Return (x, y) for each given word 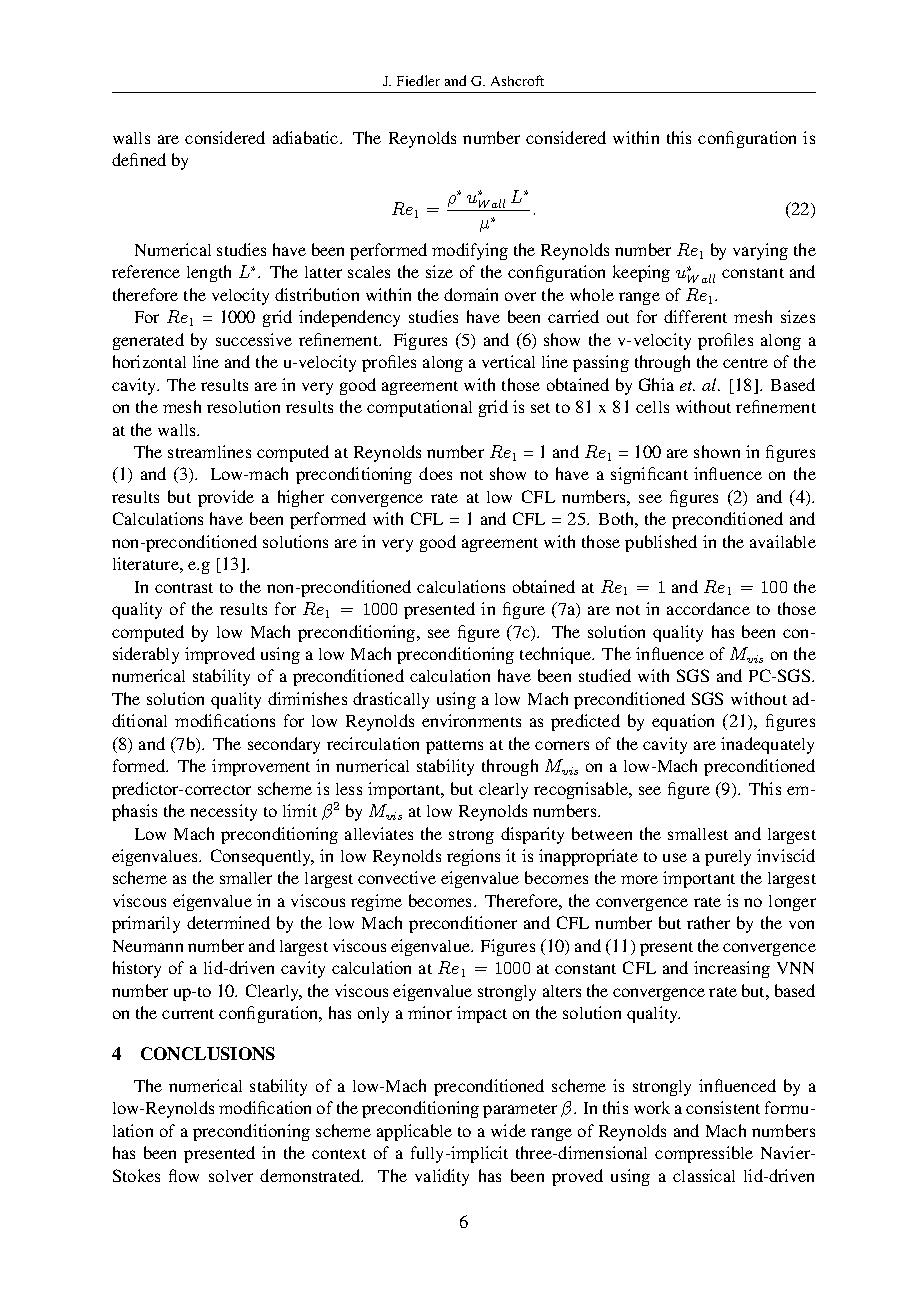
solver (231, 1176)
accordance (708, 608)
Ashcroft (517, 80)
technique (557, 655)
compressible (704, 1154)
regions (473, 857)
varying (760, 251)
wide (508, 1130)
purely (728, 858)
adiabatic (305, 137)
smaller (246, 878)
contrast (184, 588)
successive (254, 339)
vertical (508, 361)
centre (745, 363)
